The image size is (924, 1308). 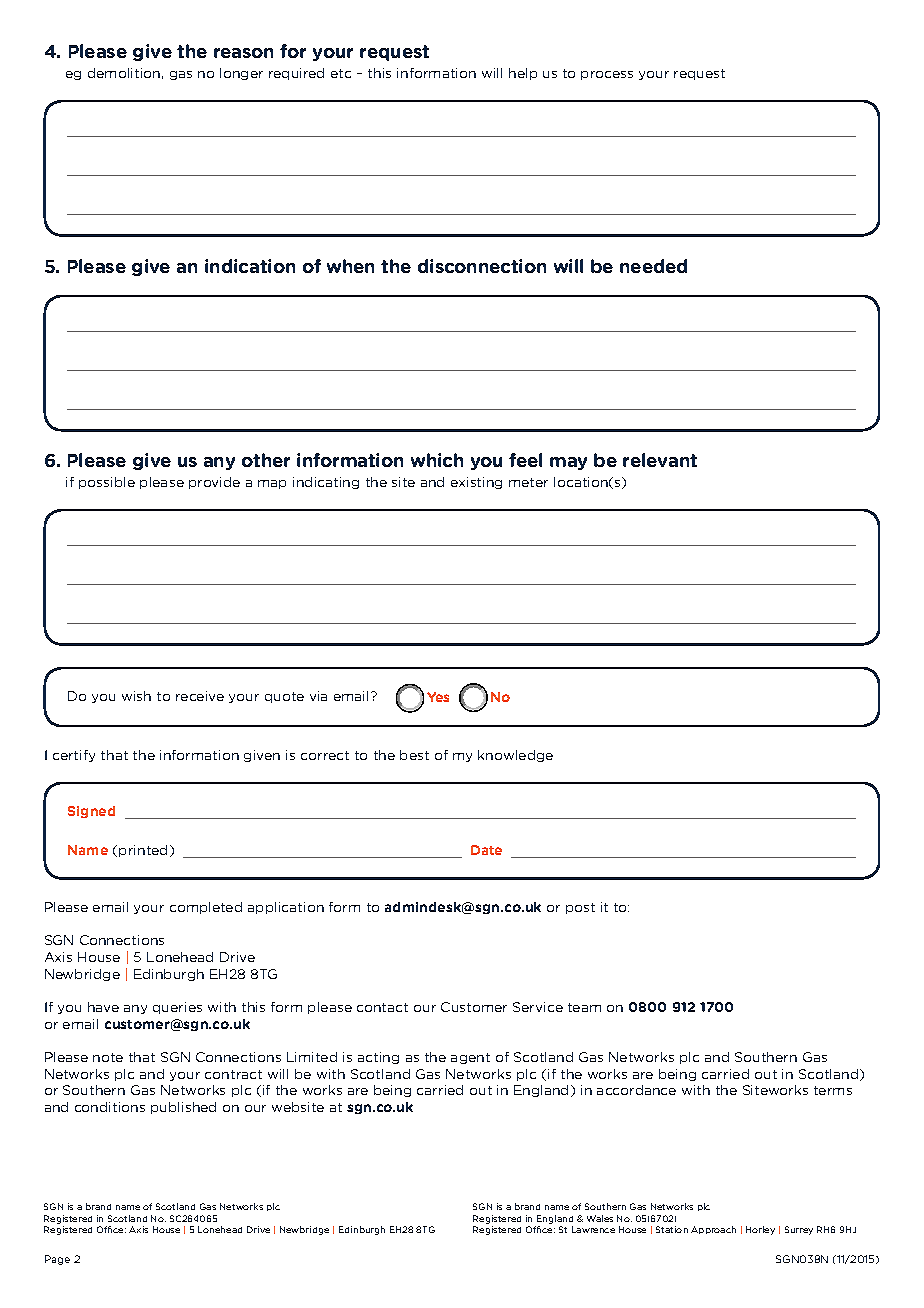 What do you see at coordinates (660, 460) in the screenshot?
I see `relevant` at bounding box center [660, 460].
